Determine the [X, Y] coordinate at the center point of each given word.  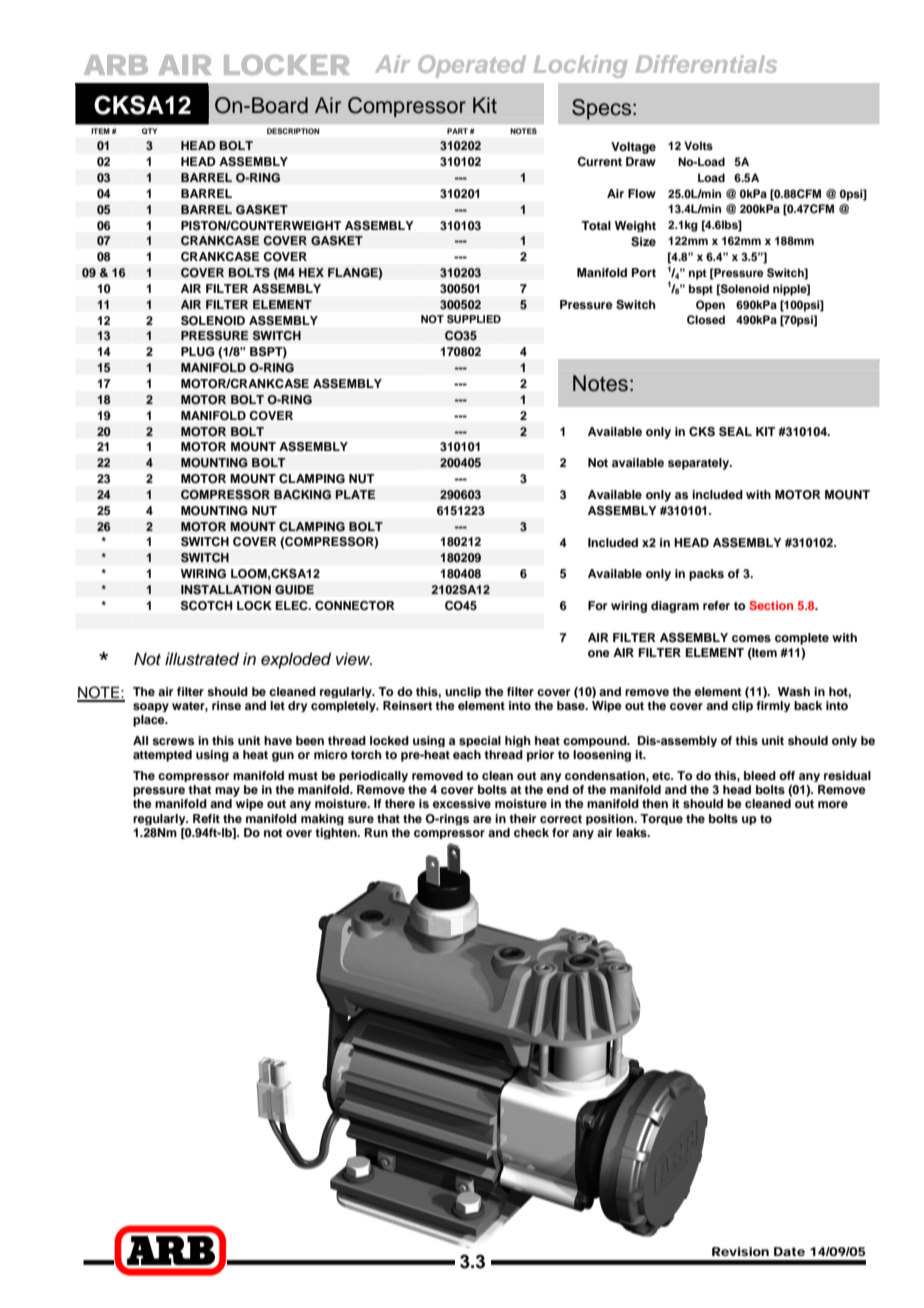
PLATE [355, 494]
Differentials [706, 64]
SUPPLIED [474, 319]
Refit [206, 818]
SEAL [735, 432]
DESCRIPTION [293, 131]
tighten [337, 833]
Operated [472, 66]
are [482, 819]
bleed [760, 775]
